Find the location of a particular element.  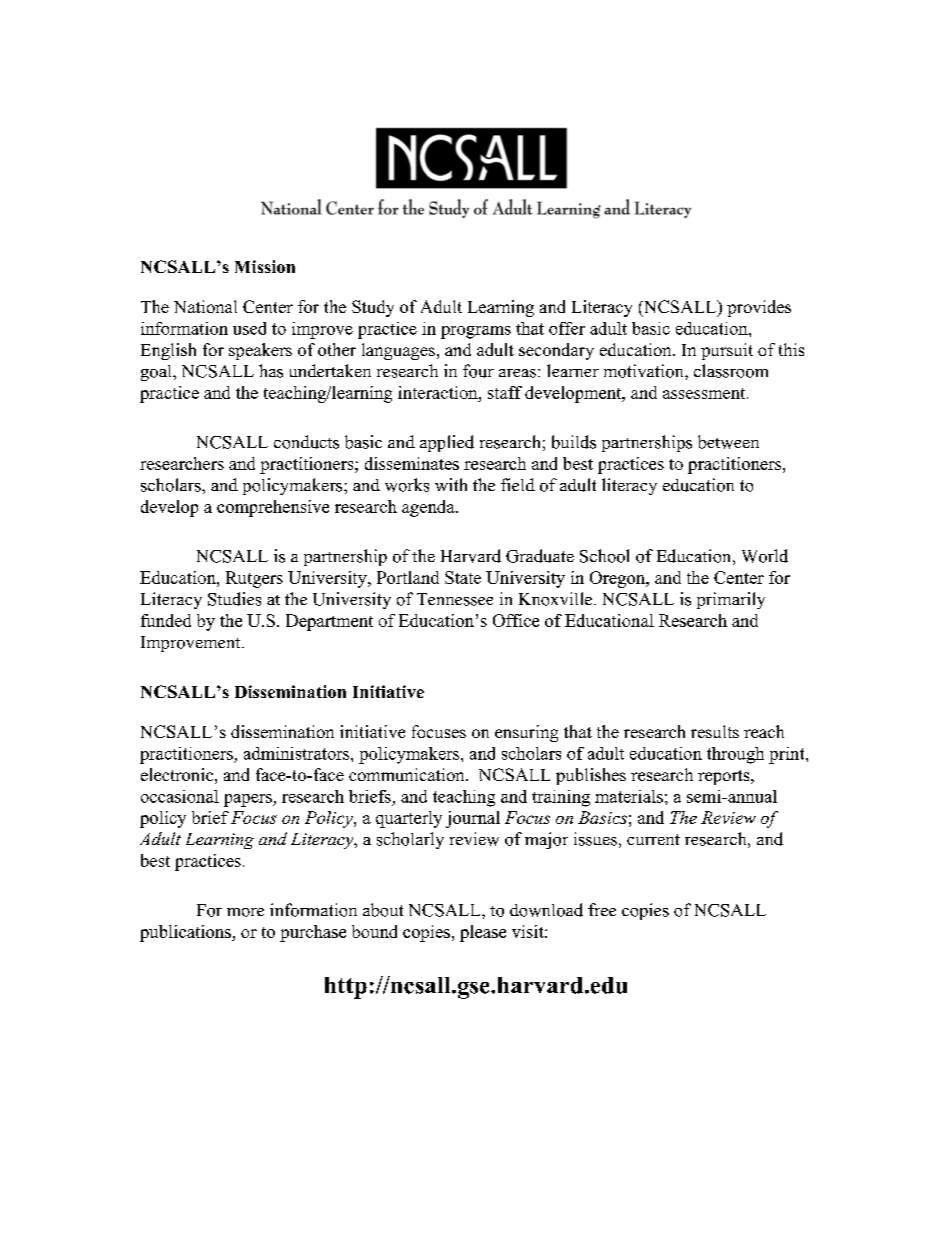

administrators is located at coordinates (298, 753).
